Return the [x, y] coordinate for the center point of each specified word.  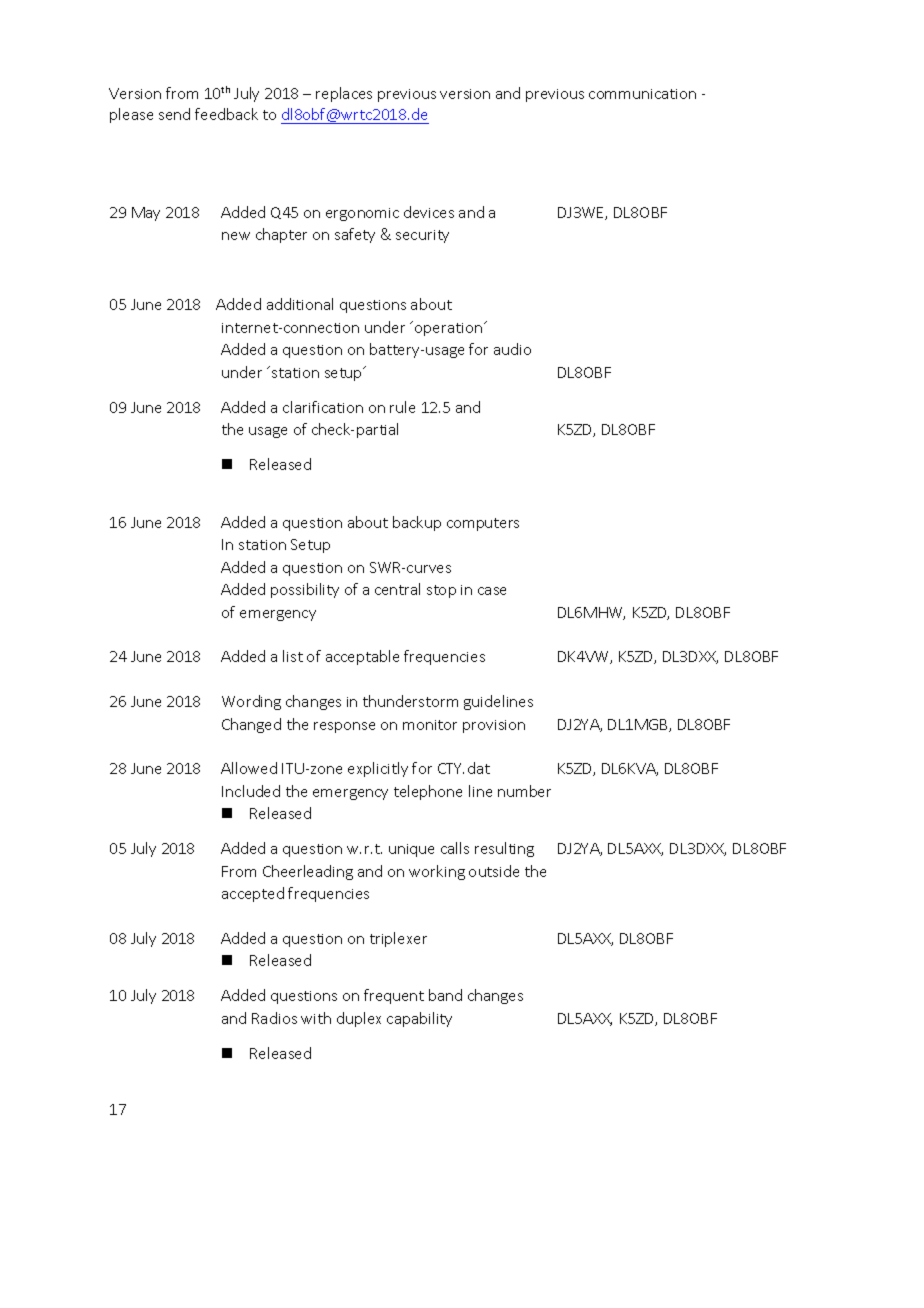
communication [642, 94]
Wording [251, 702]
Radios [274, 1018]
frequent [394, 996]
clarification [323, 407]
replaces [344, 94]
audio [512, 349]
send [174, 114]
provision [494, 726]
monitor [430, 725]
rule [402, 407]
